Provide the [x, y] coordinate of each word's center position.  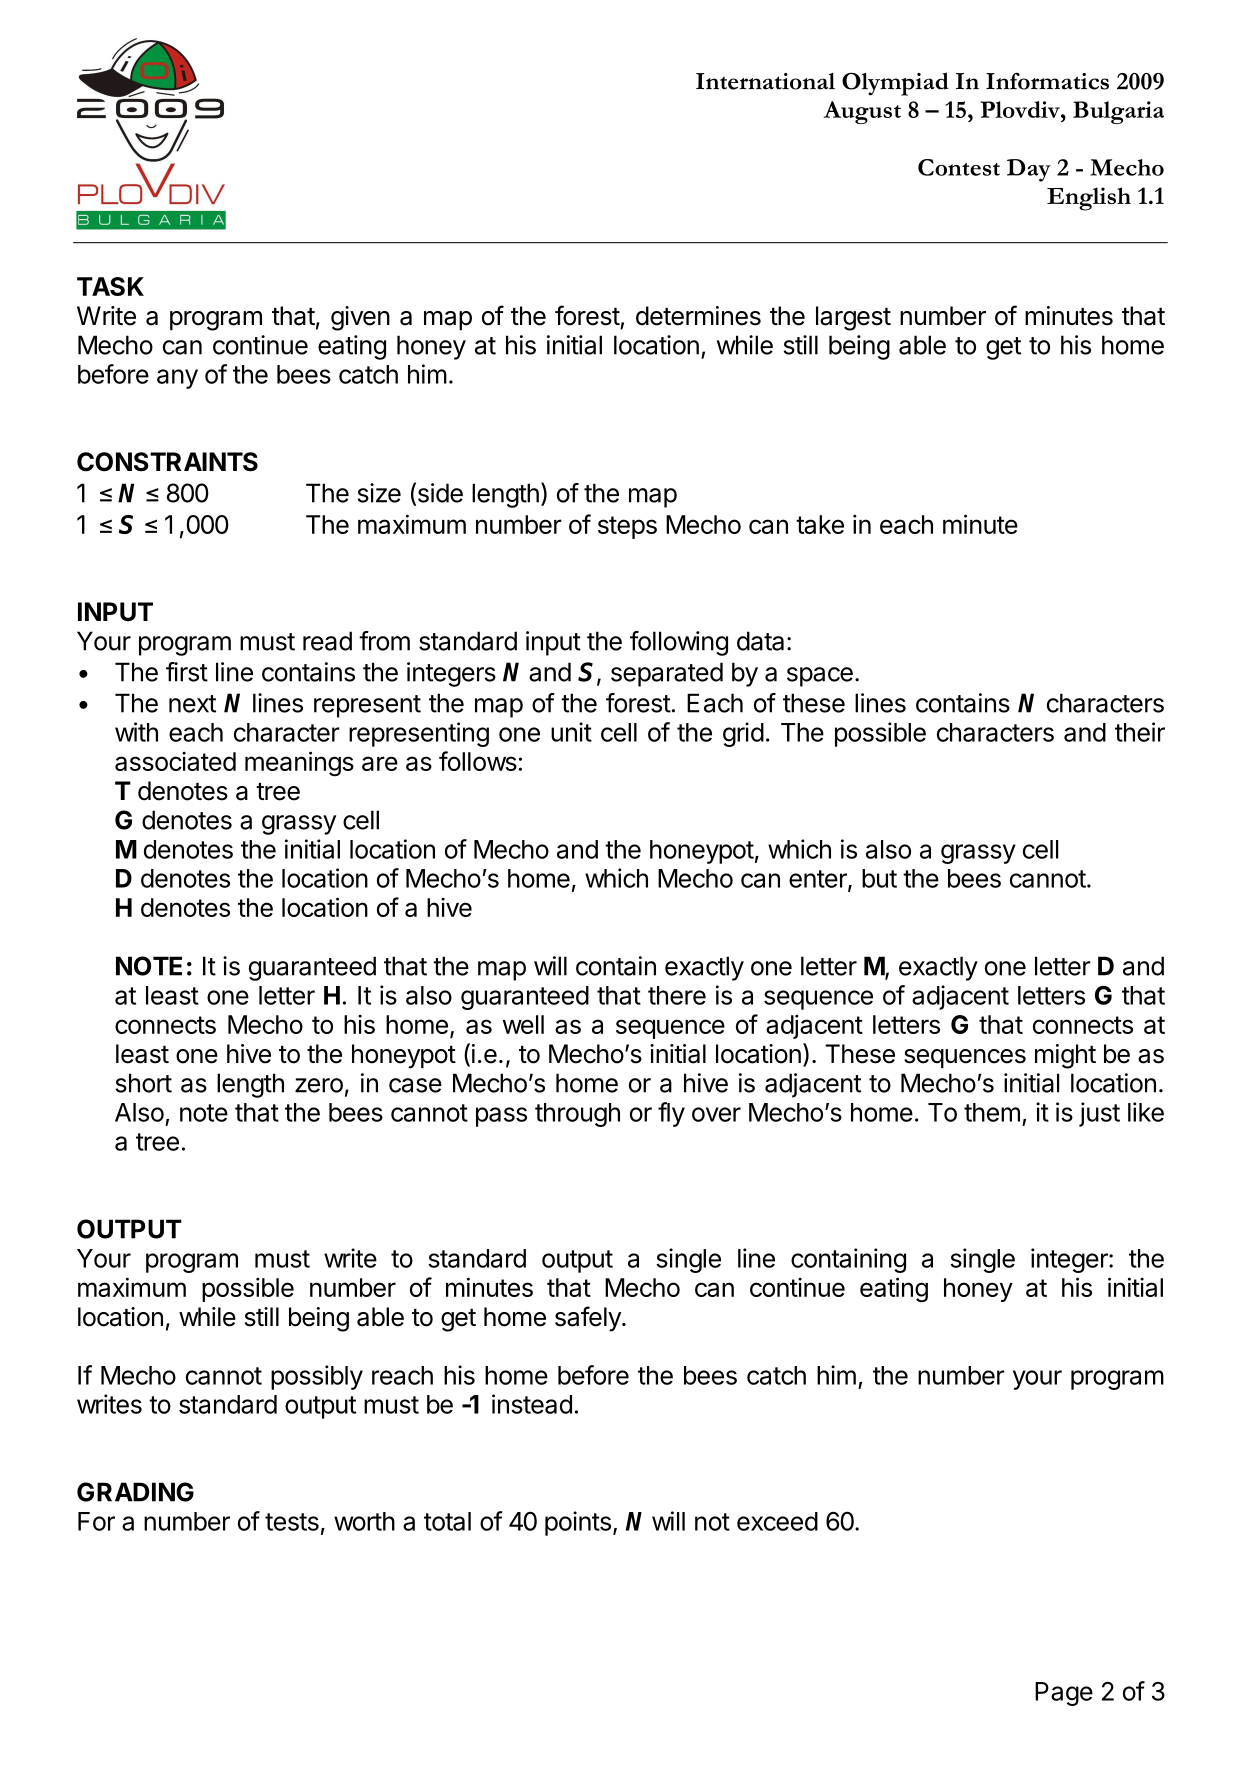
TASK [110, 286]
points [578, 1523]
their [1140, 732]
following [679, 643]
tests [292, 1522]
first [187, 672]
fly [671, 1114]
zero [319, 1085]
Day [1029, 170]
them [992, 1112]
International [765, 81]
